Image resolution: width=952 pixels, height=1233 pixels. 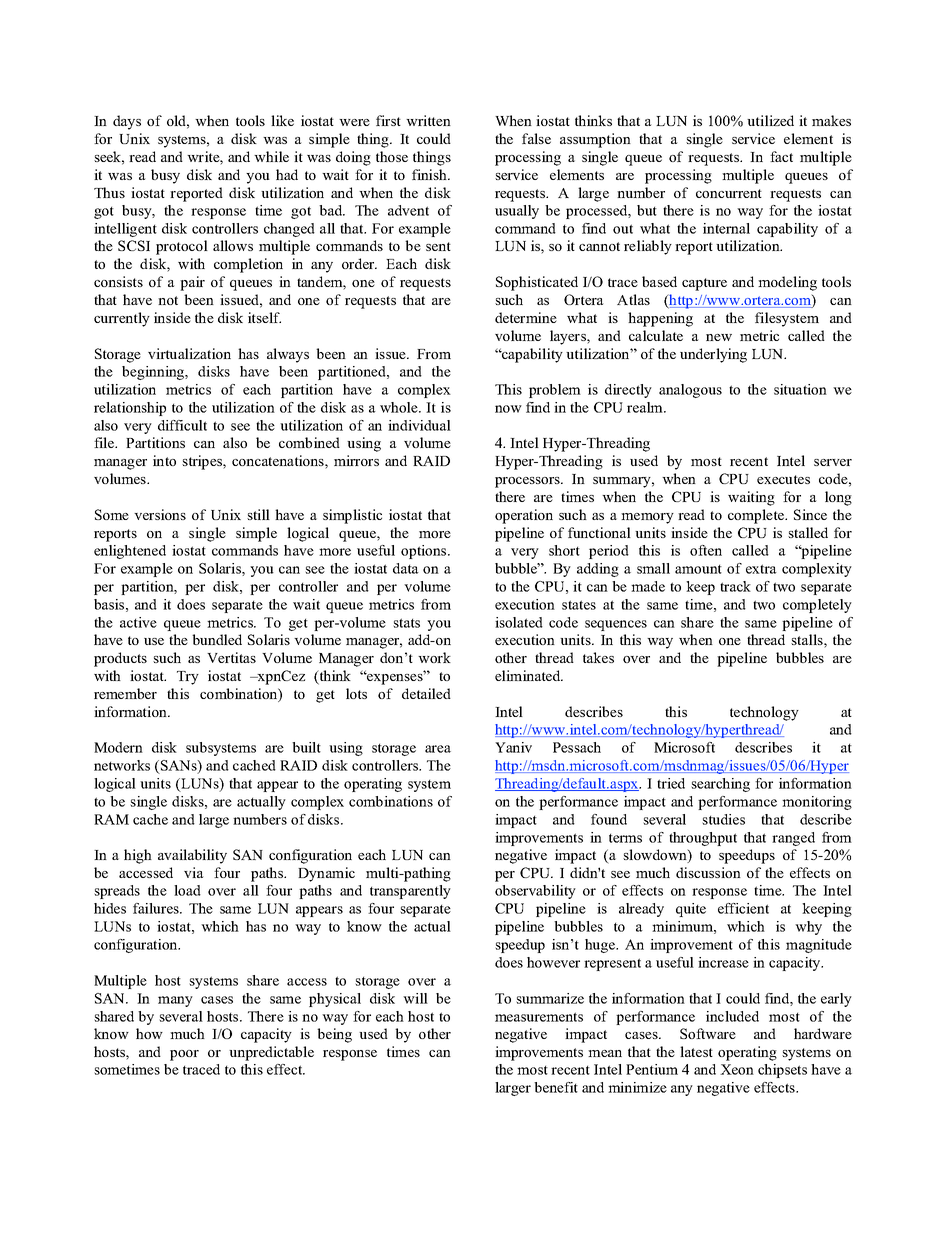 I want to click on searching, so click(x=720, y=785).
